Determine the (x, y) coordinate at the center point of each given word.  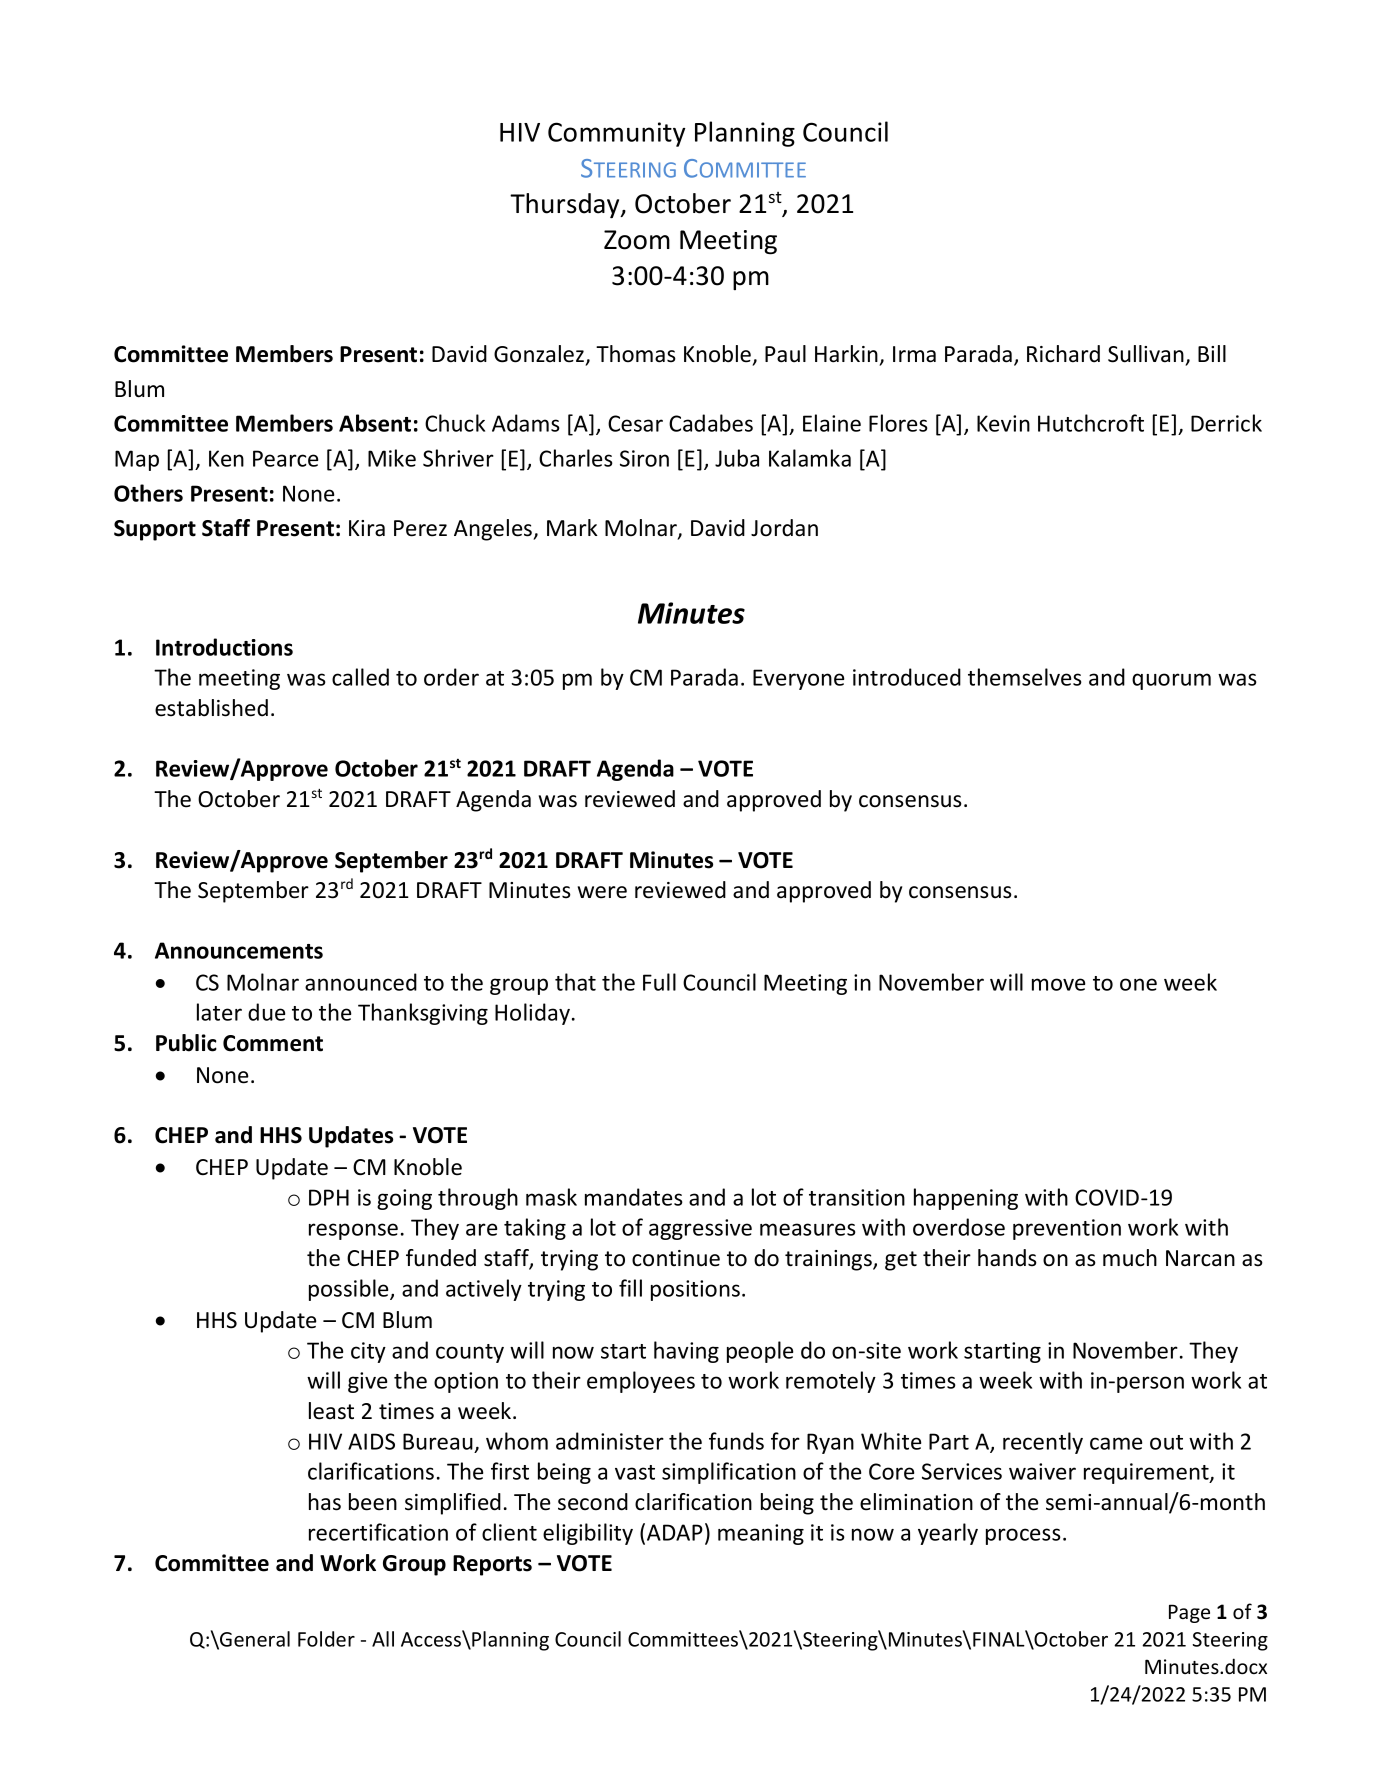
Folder (326, 1639)
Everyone (798, 679)
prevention (1067, 1229)
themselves (1025, 677)
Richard (1063, 354)
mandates (634, 1197)
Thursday (566, 206)
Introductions (224, 647)
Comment (273, 1043)
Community (616, 134)
